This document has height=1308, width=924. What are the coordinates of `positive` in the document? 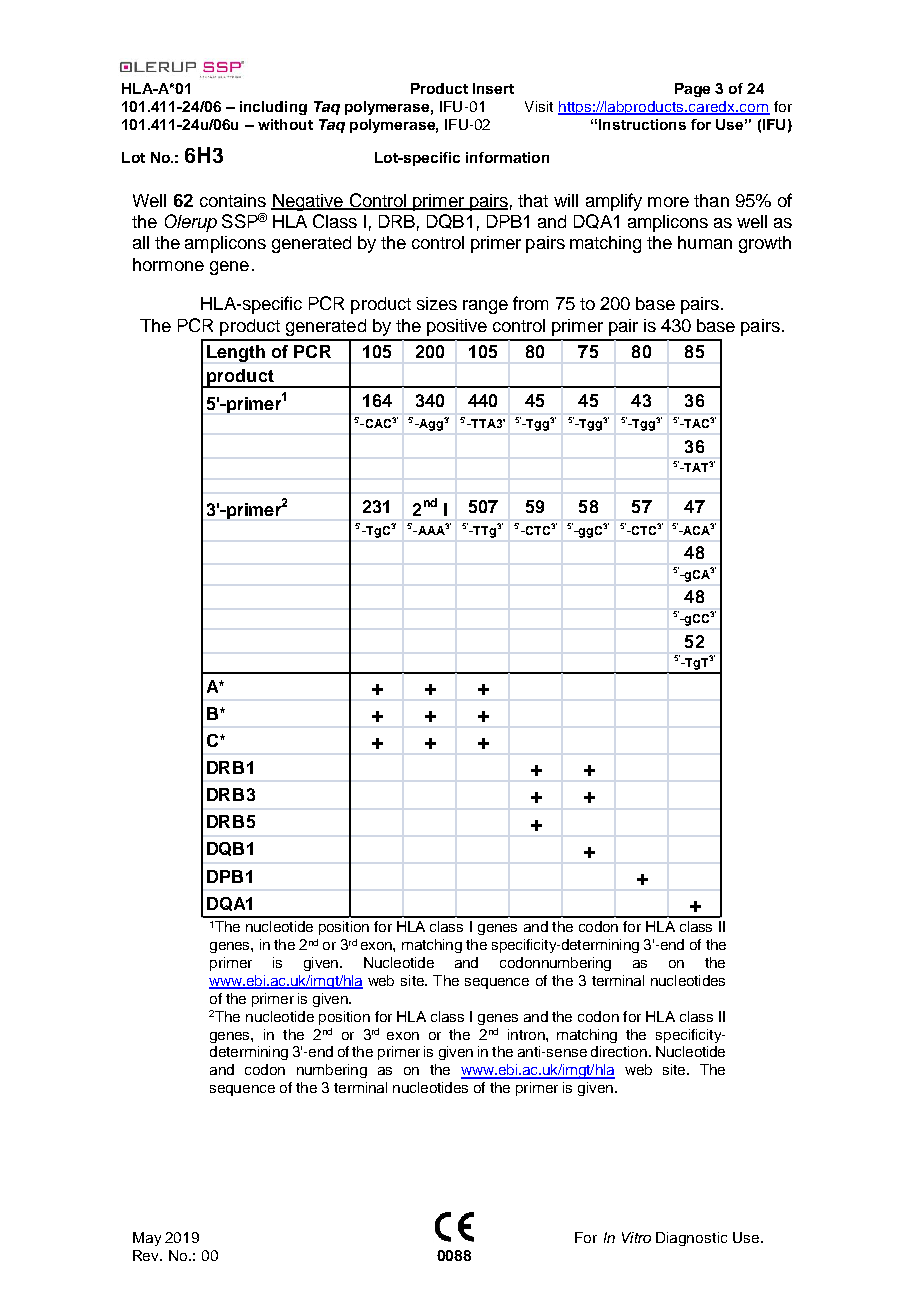 It's located at (457, 327).
